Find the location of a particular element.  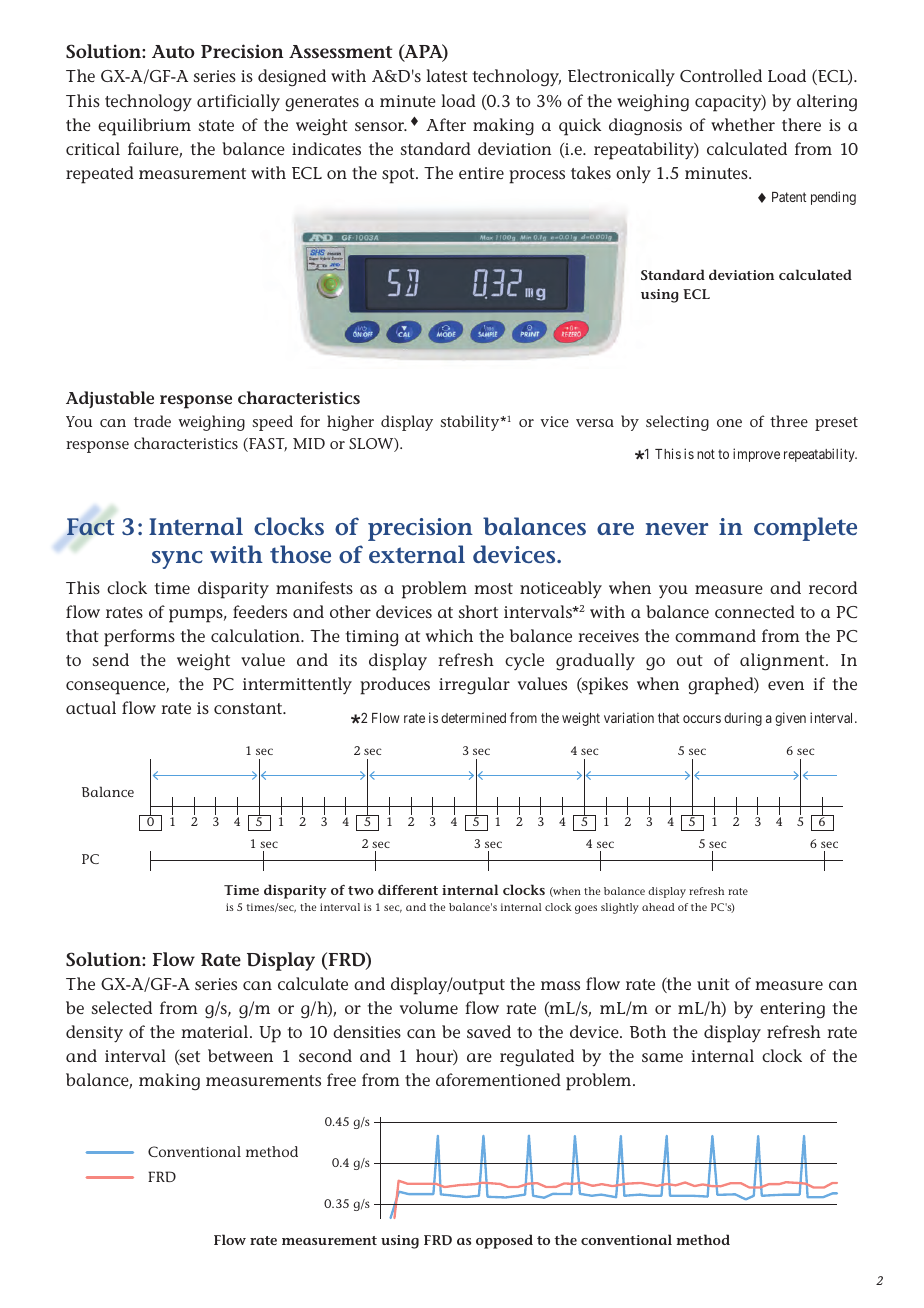

three is located at coordinates (789, 421).
